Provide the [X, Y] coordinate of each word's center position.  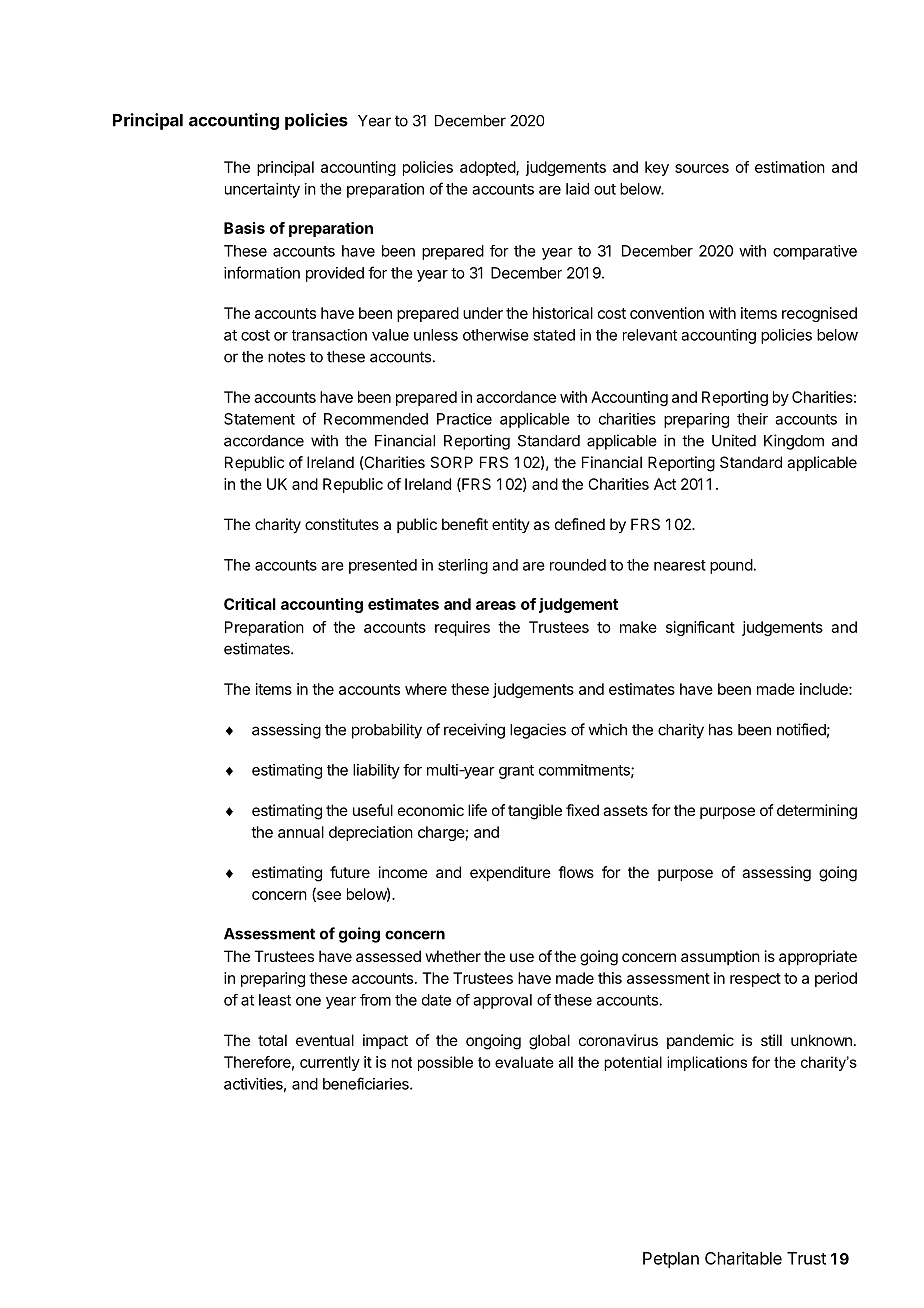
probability [387, 731]
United [734, 440]
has [721, 730]
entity [511, 525]
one [308, 1001]
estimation [790, 167]
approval [502, 1001]
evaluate [524, 1062]
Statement [259, 419]
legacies [538, 731]
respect [755, 980]
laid [577, 189]
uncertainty [262, 190]
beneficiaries [367, 1083]
